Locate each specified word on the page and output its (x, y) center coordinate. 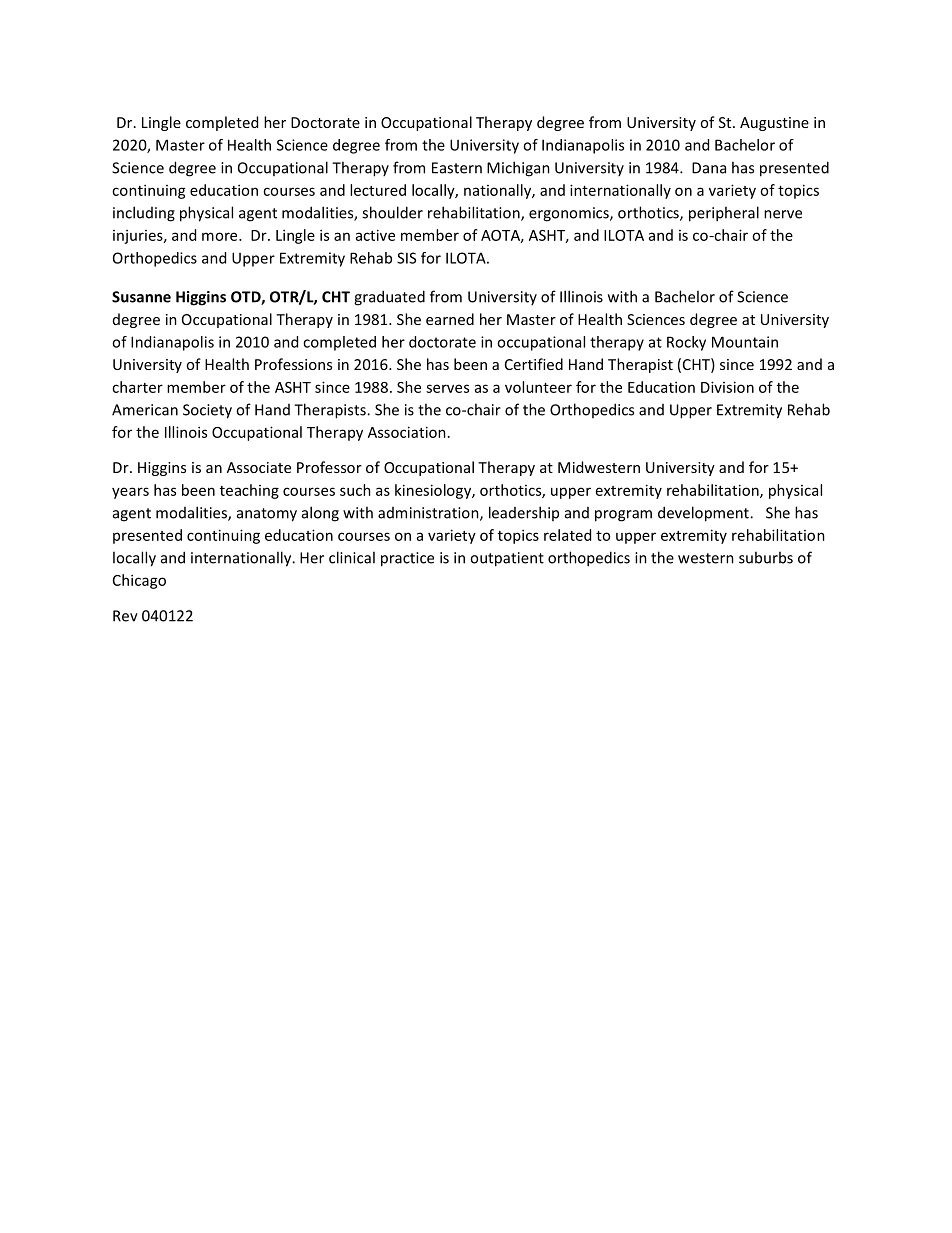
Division (727, 387)
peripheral (724, 214)
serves (447, 388)
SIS (406, 258)
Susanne (141, 297)
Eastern (457, 168)
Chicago (139, 581)
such (355, 490)
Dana (709, 168)
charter (137, 387)
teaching (249, 491)
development (704, 514)
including (144, 214)
